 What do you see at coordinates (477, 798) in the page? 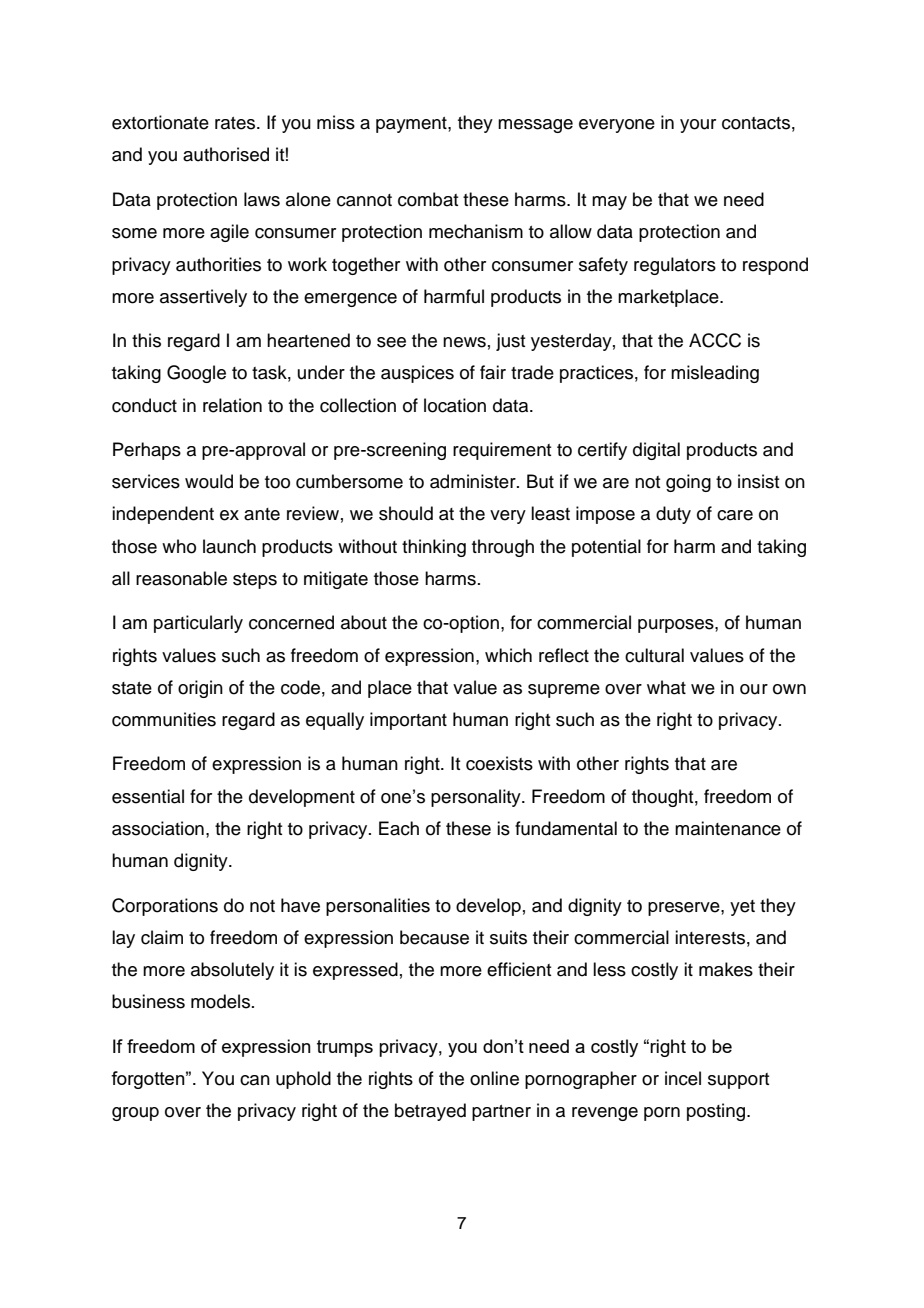
I see `personality` at bounding box center [477, 798].
